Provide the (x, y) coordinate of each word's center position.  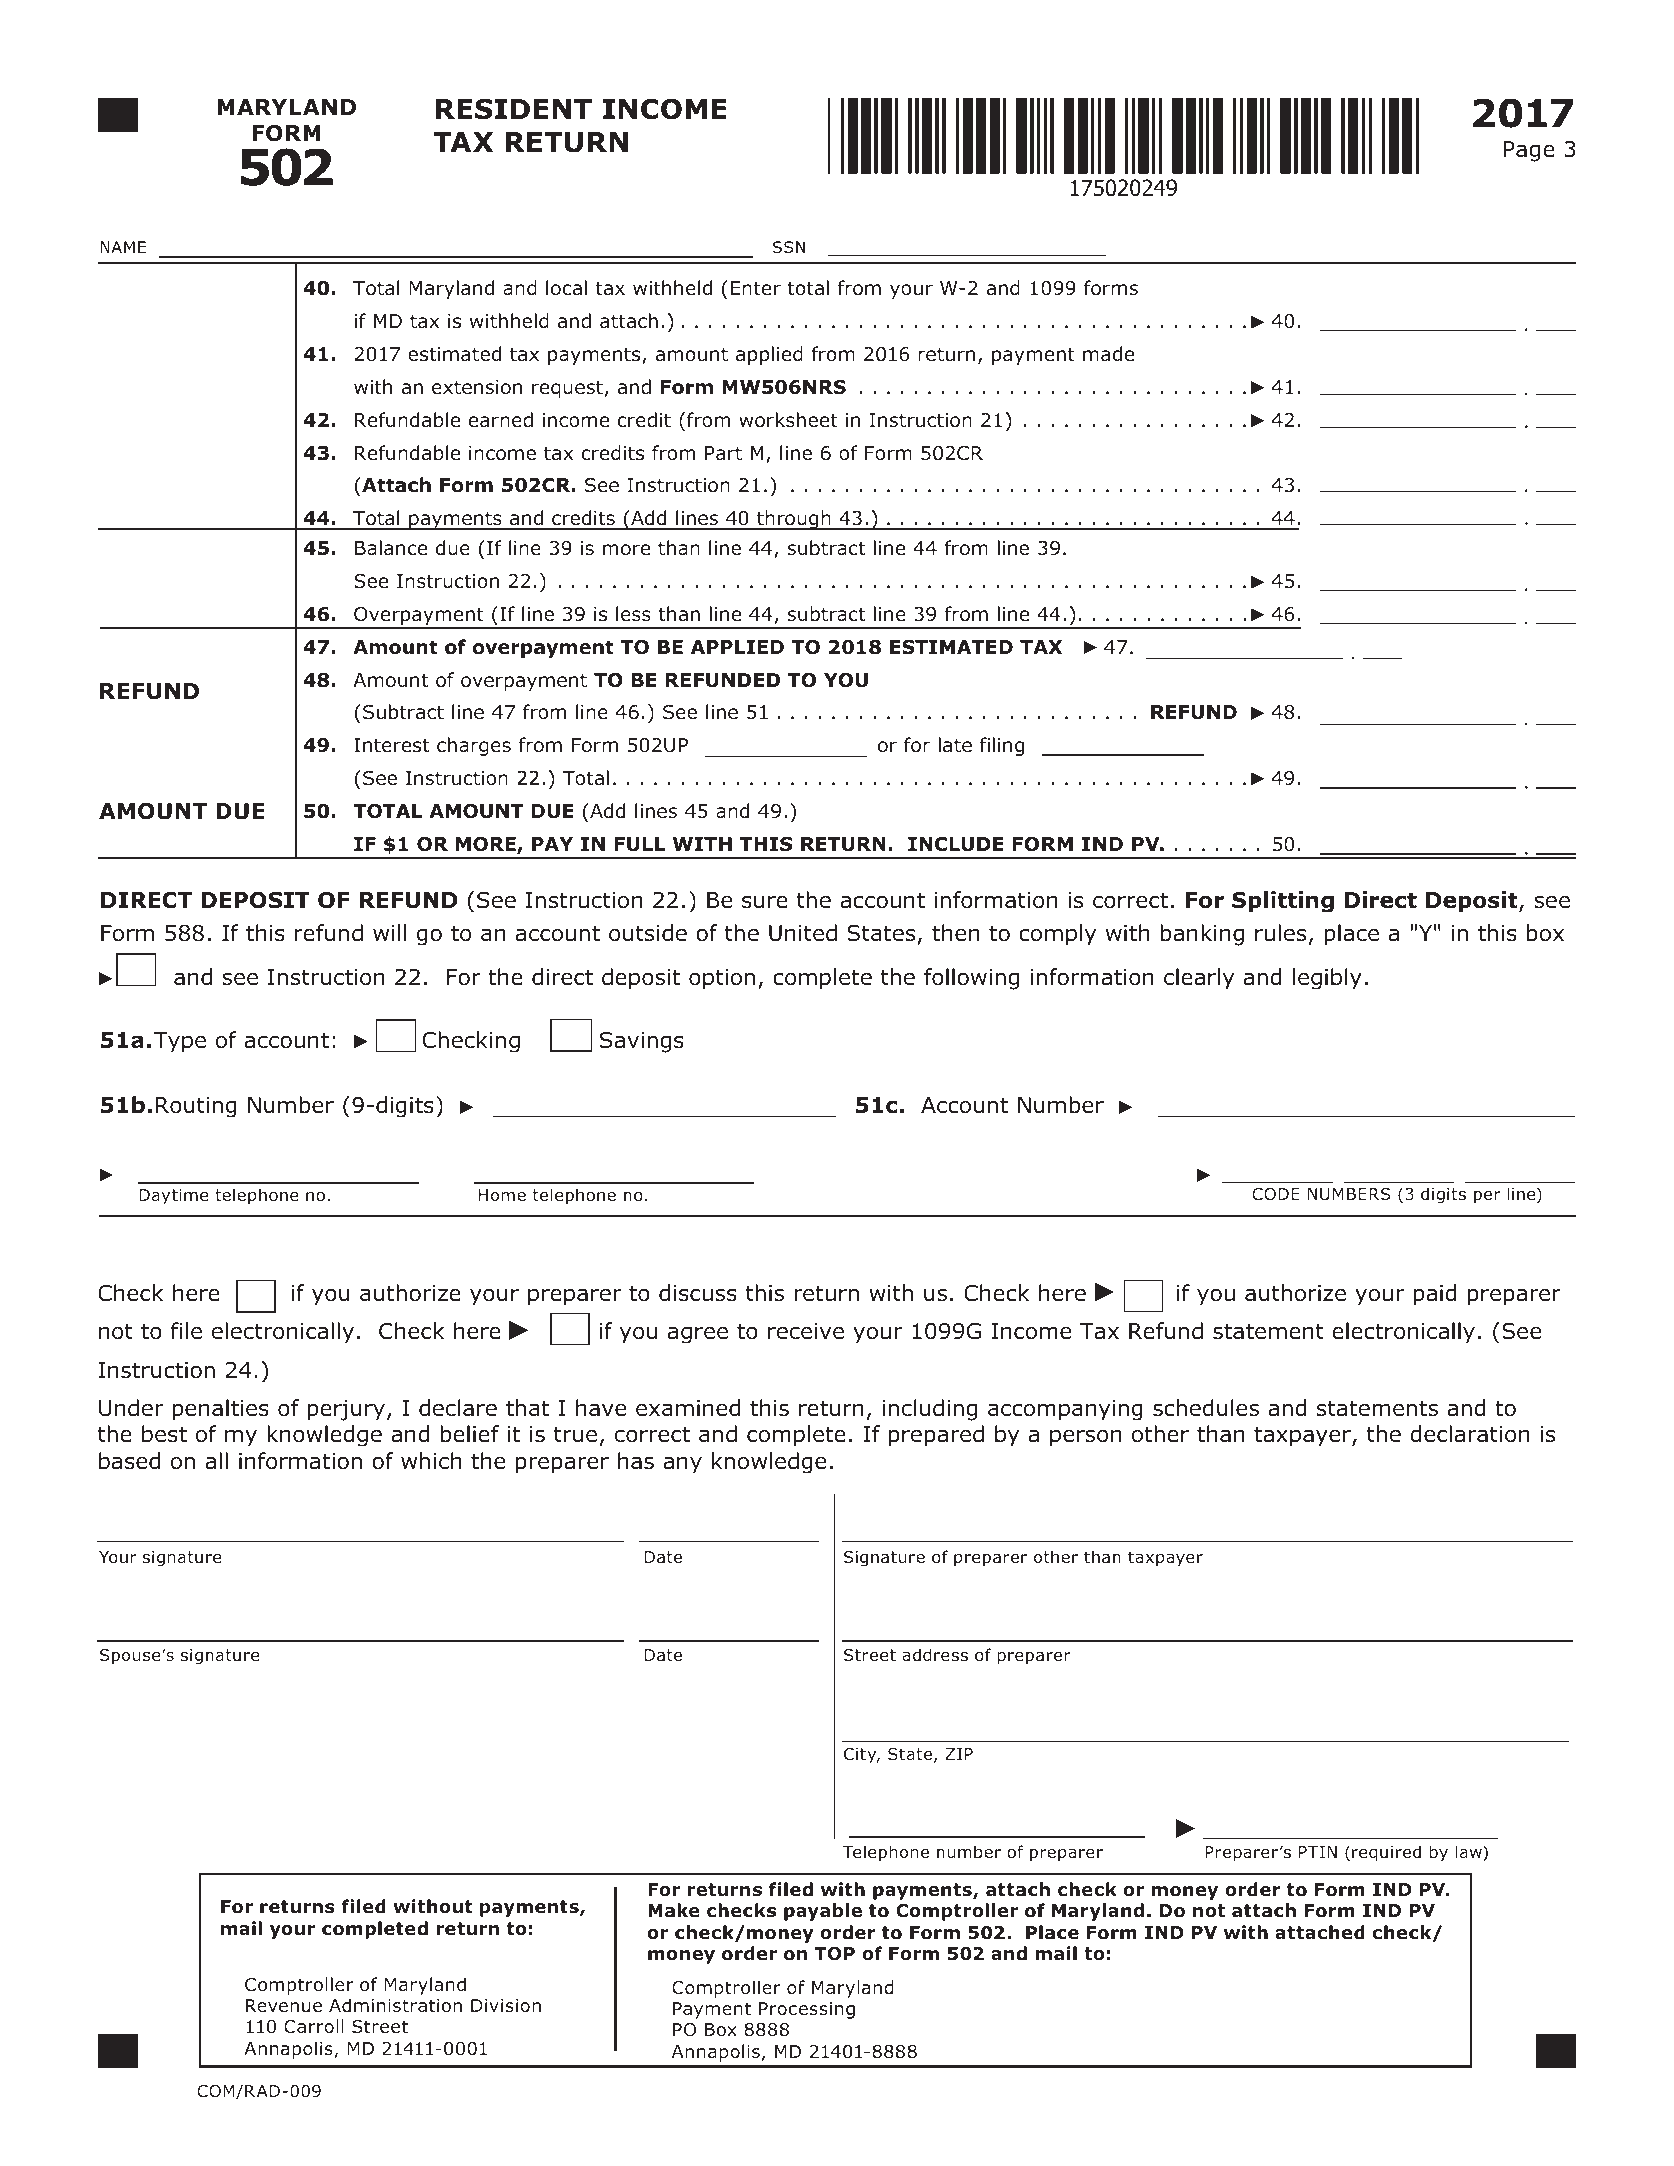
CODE (1276, 1194)
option (722, 979)
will (389, 932)
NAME (123, 247)
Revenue (284, 2006)
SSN (789, 247)
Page (1529, 151)
